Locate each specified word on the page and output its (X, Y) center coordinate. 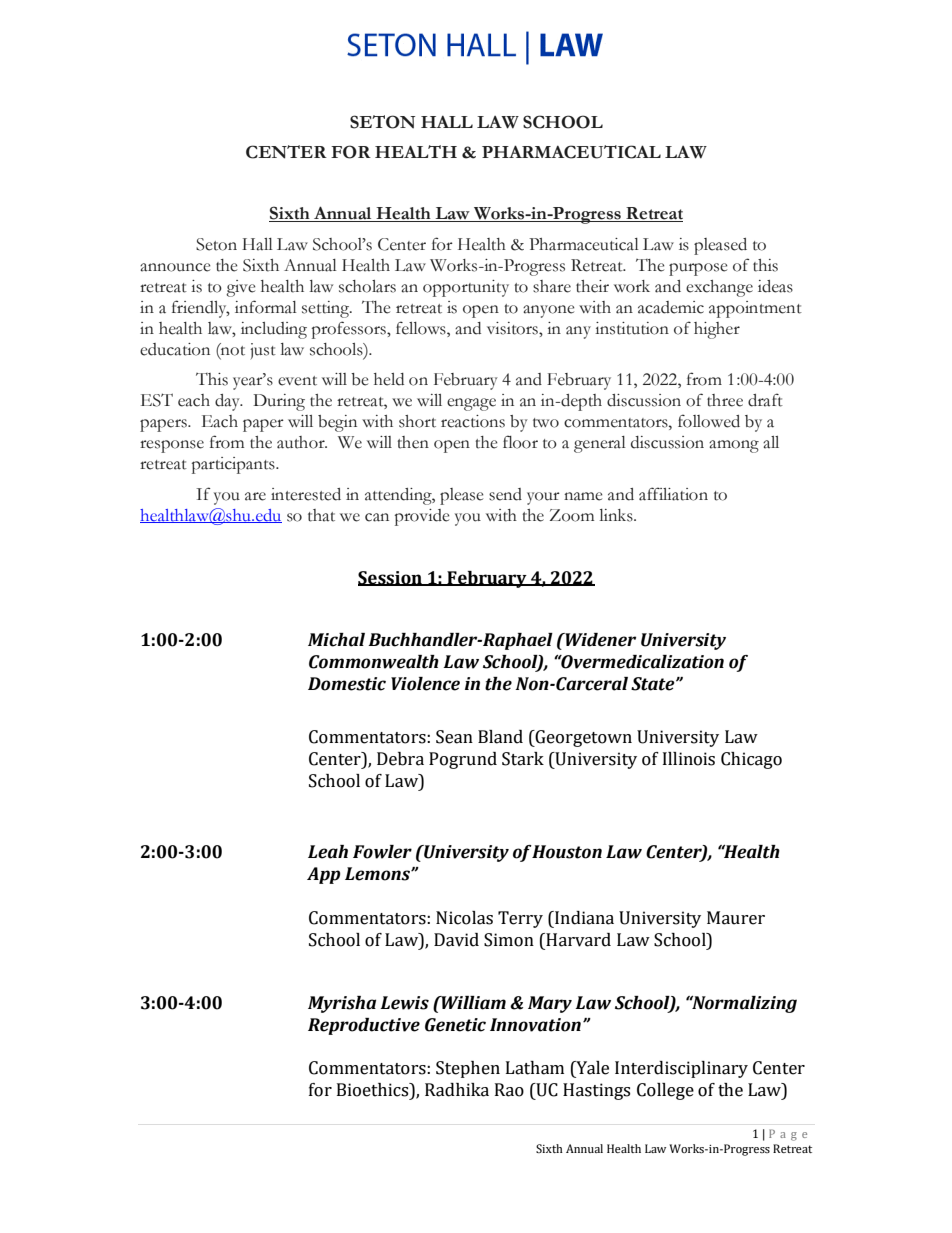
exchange (719, 288)
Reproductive (364, 1026)
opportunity (466, 288)
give (240, 288)
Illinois (689, 759)
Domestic (347, 684)
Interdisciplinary (681, 1069)
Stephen (468, 1069)
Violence (425, 684)
